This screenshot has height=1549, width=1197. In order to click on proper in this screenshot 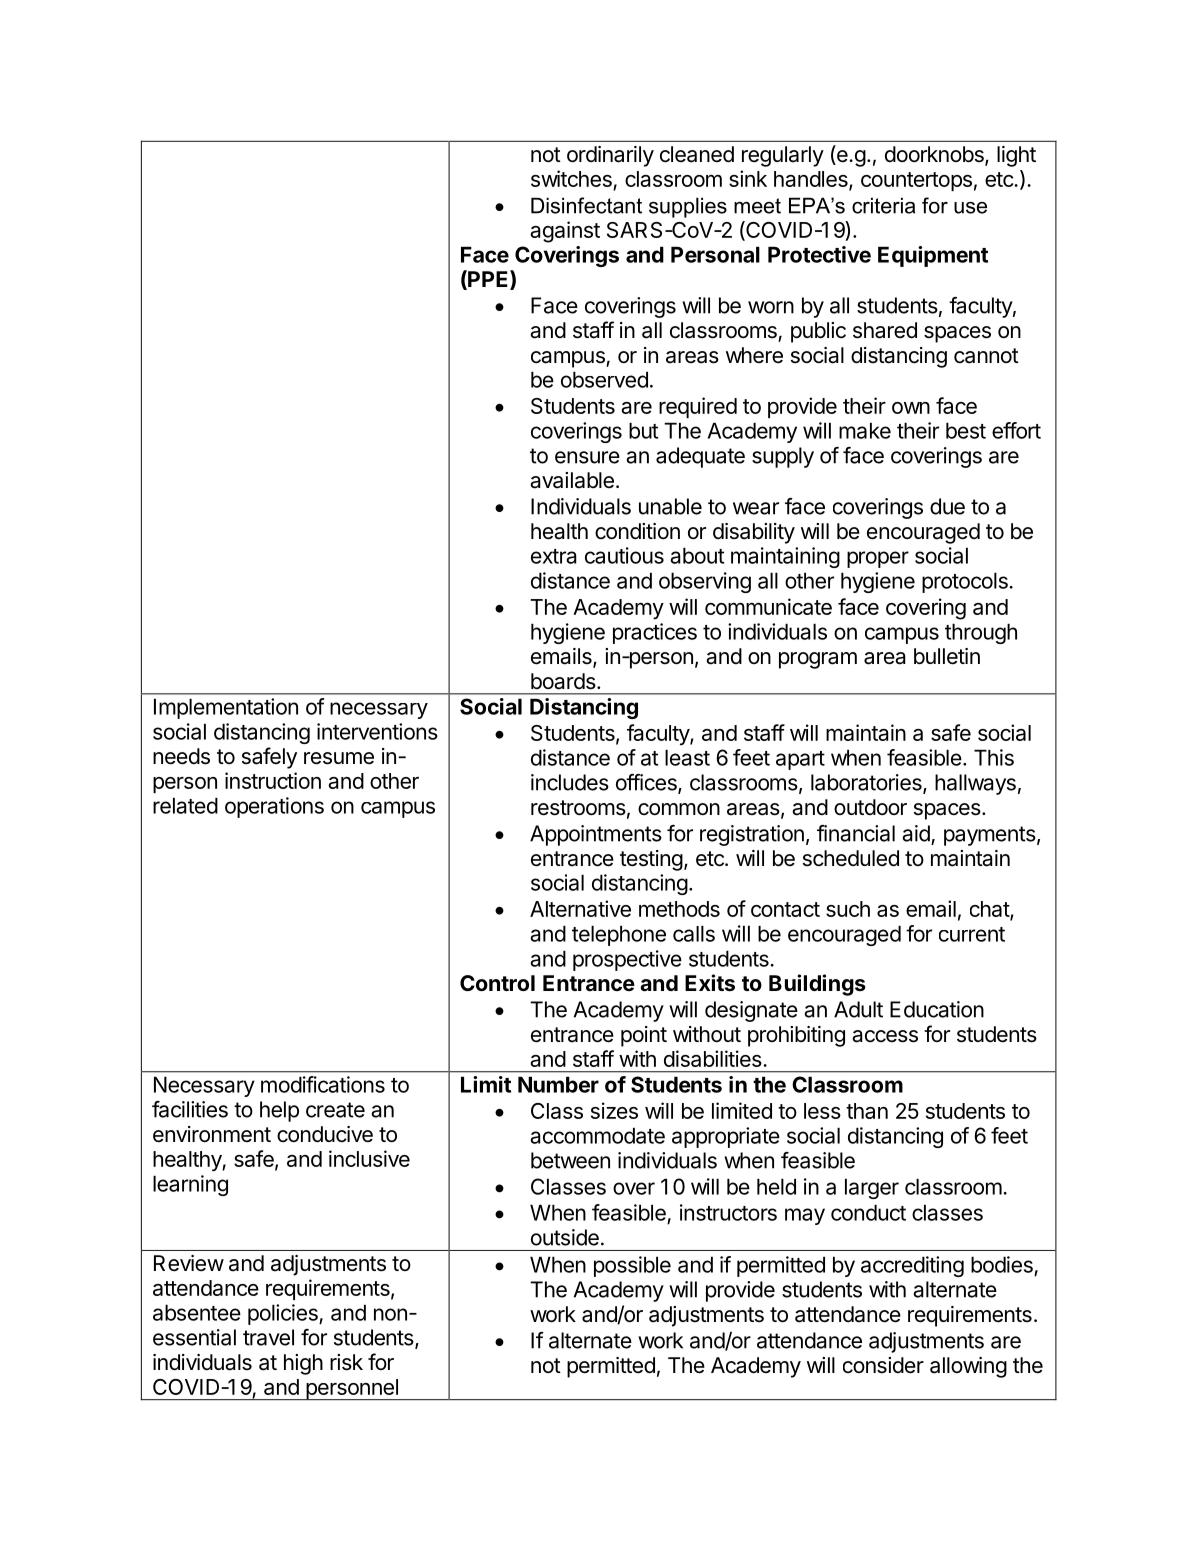, I will do `click(878, 559)`.
